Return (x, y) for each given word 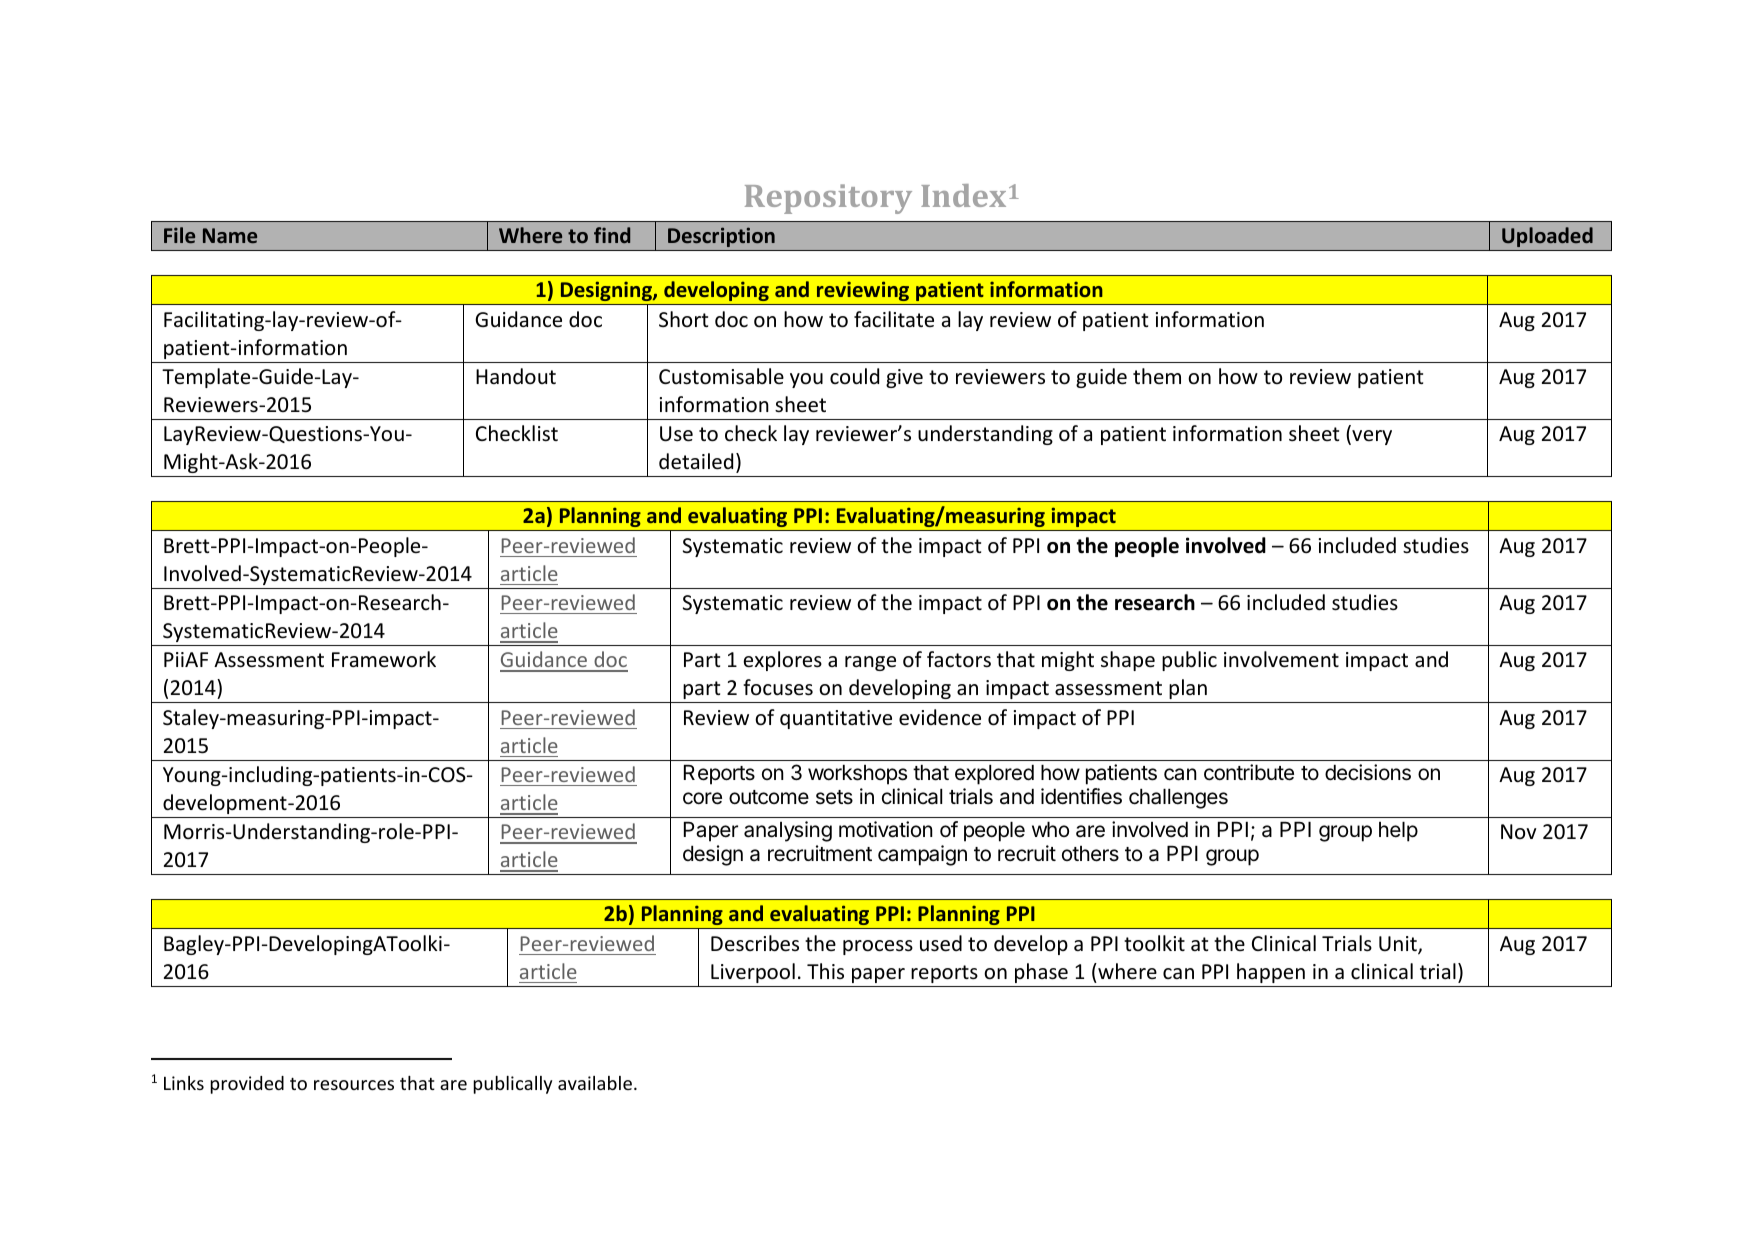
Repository (828, 199)
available (595, 1083)
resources (354, 1085)
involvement (1281, 659)
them (1157, 376)
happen (1271, 973)
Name (230, 235)
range (870, 663)
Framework (384, 659)
